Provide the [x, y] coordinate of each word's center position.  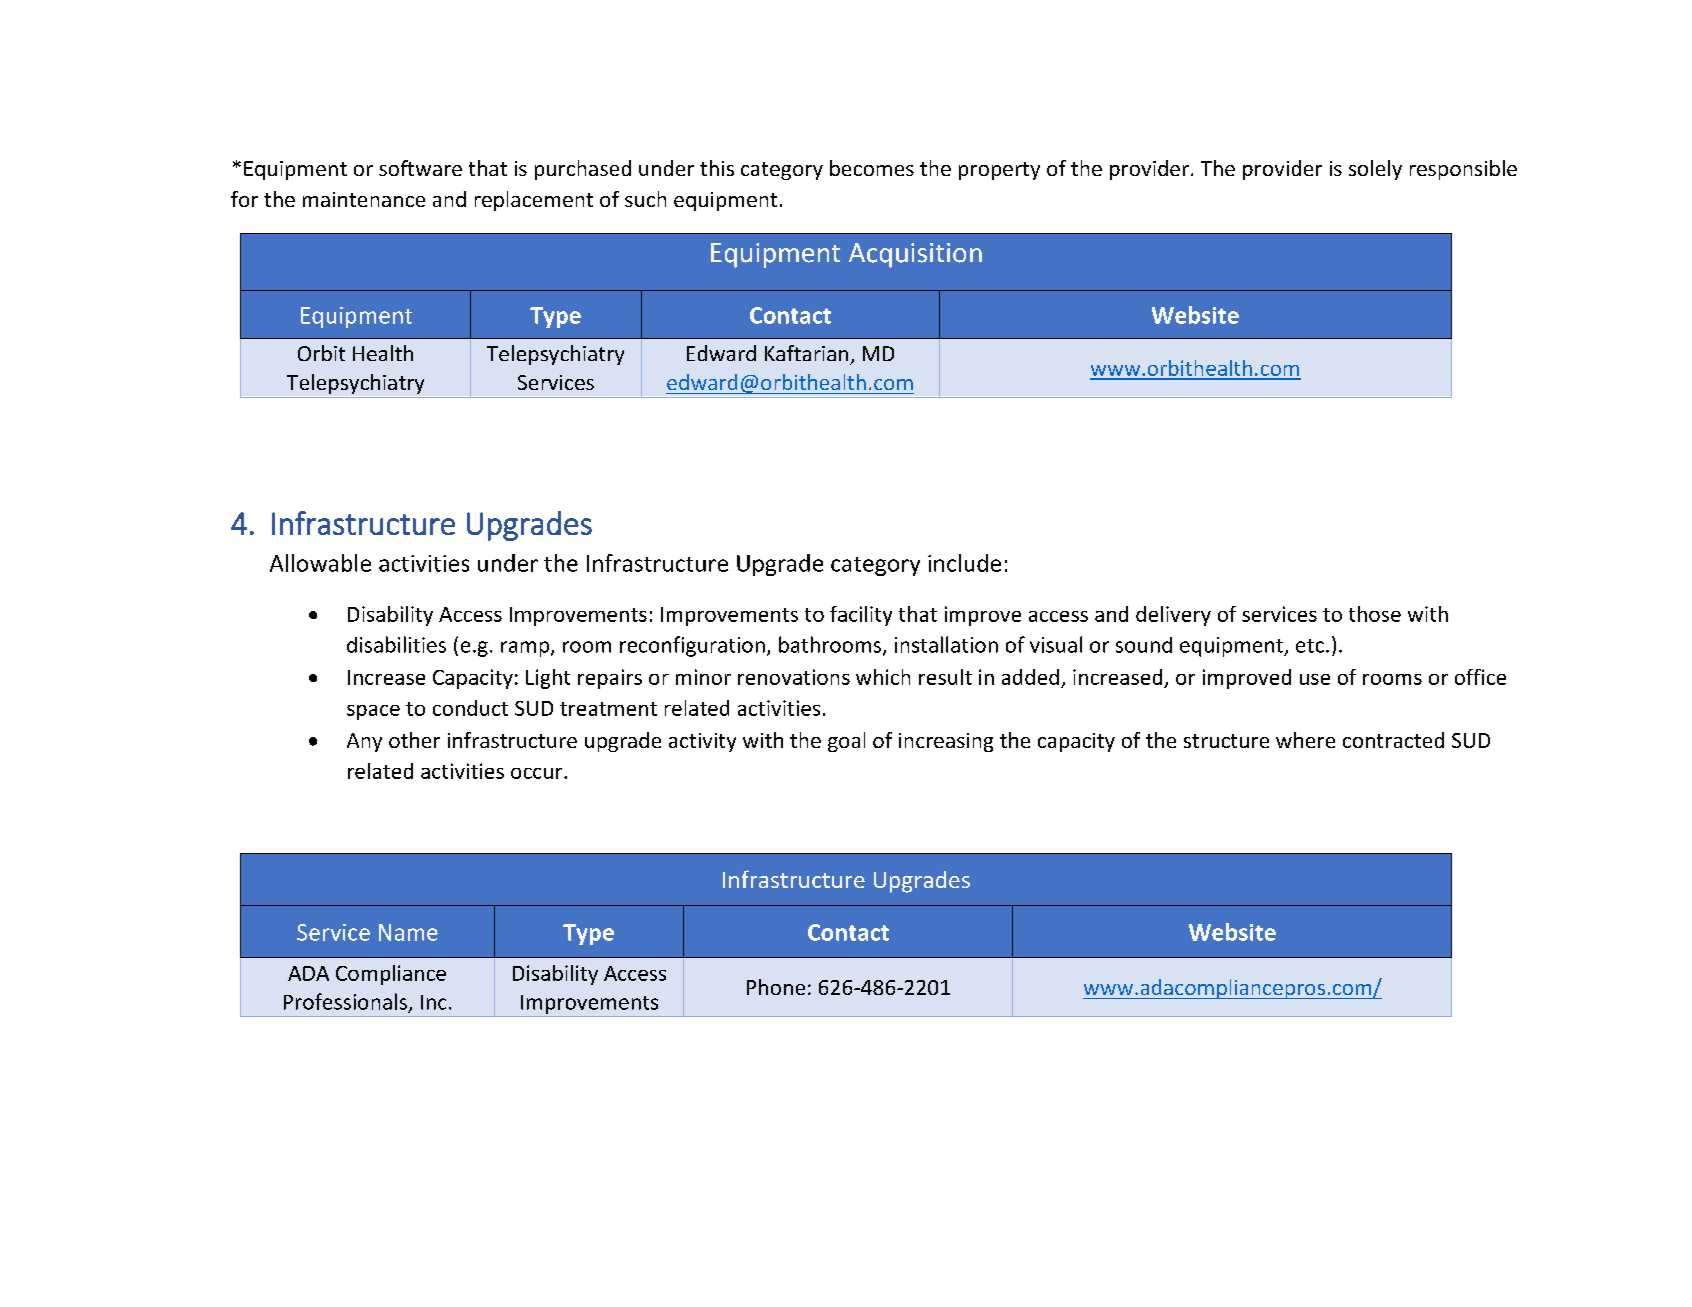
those [1375, 614]
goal [846, 742]
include [964, 563]
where [1305, 740]
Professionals [345, 1001]
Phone [776, 987]
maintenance [364, 199]
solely [1375, 170]
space [373, 712]
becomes [872, 168]
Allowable [320, 563]
